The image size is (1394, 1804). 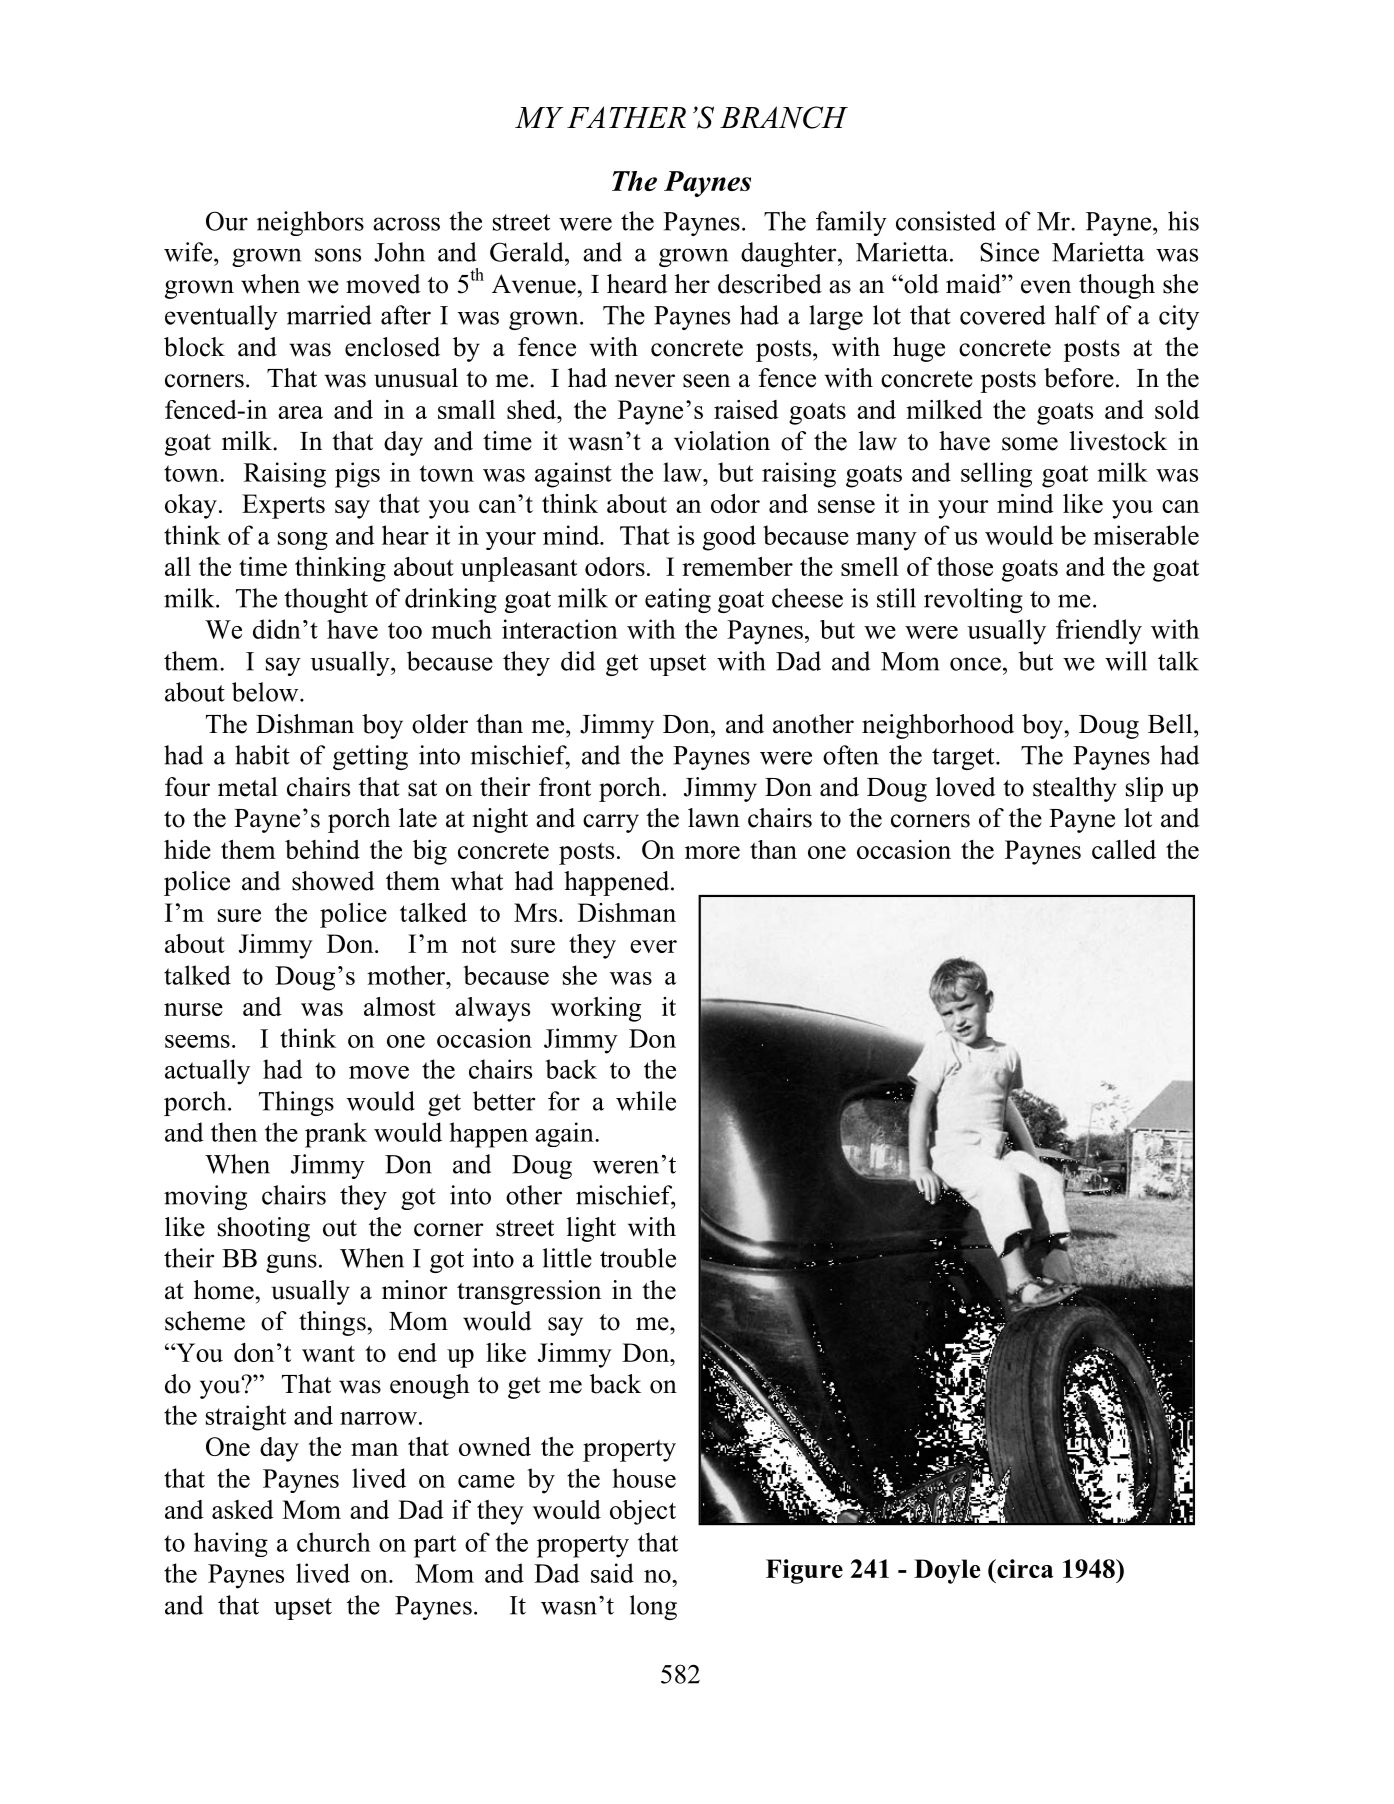 I want to click on called, so click(x=1124, y=849).
